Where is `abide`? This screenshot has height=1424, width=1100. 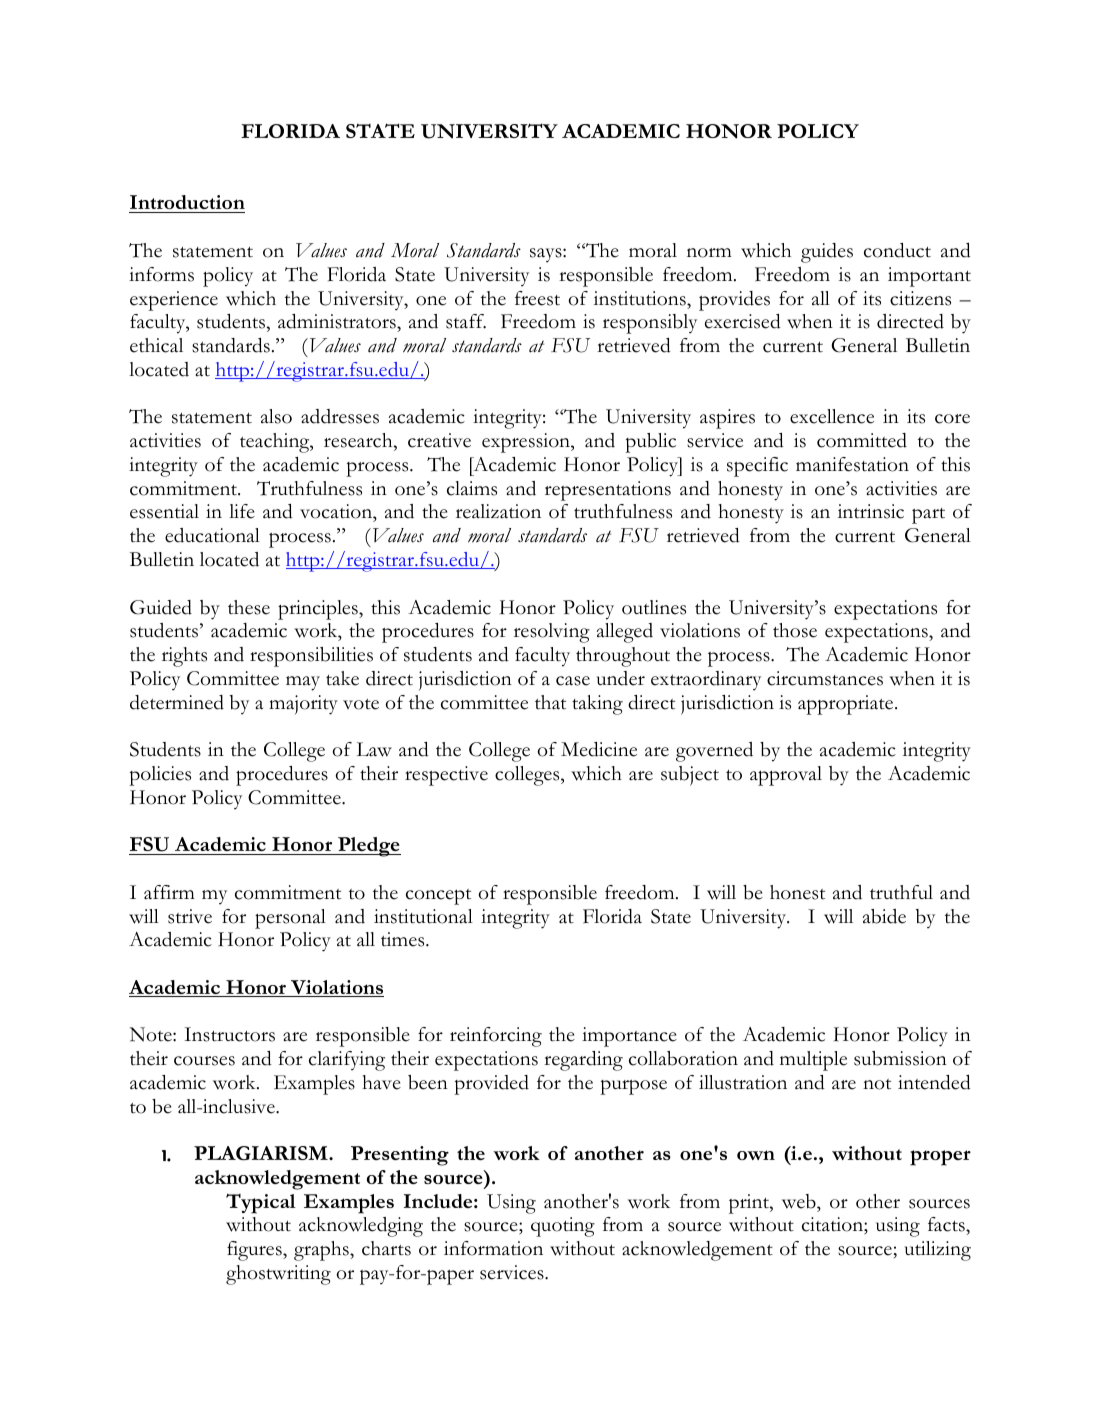 abide is located at coordinates (884, 916).
